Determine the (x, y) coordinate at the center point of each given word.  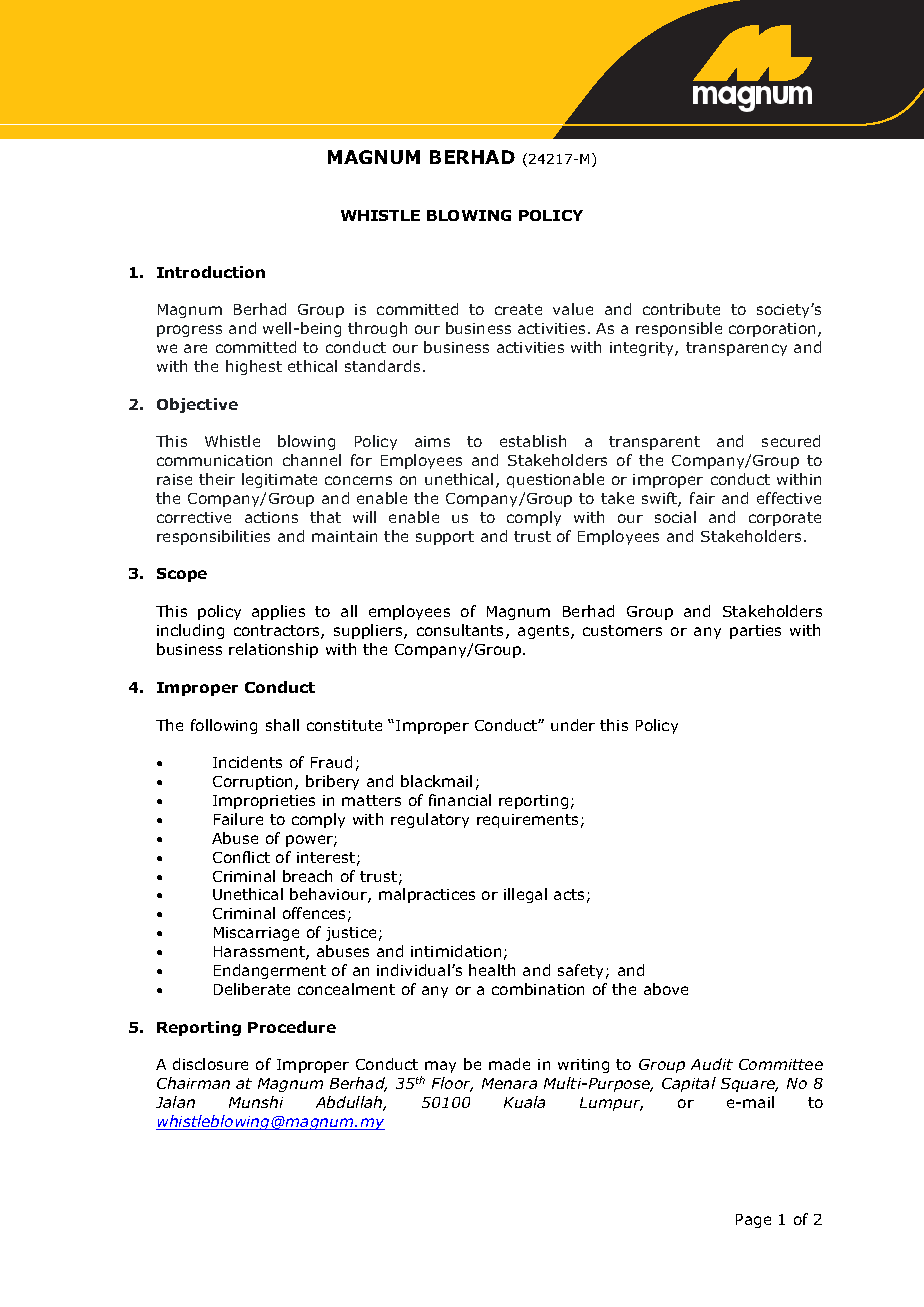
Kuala (524, 1102)
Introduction (211, 272)
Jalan (175, 1102)
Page (753, 1221)
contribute (681, 309)
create (518, 309)
